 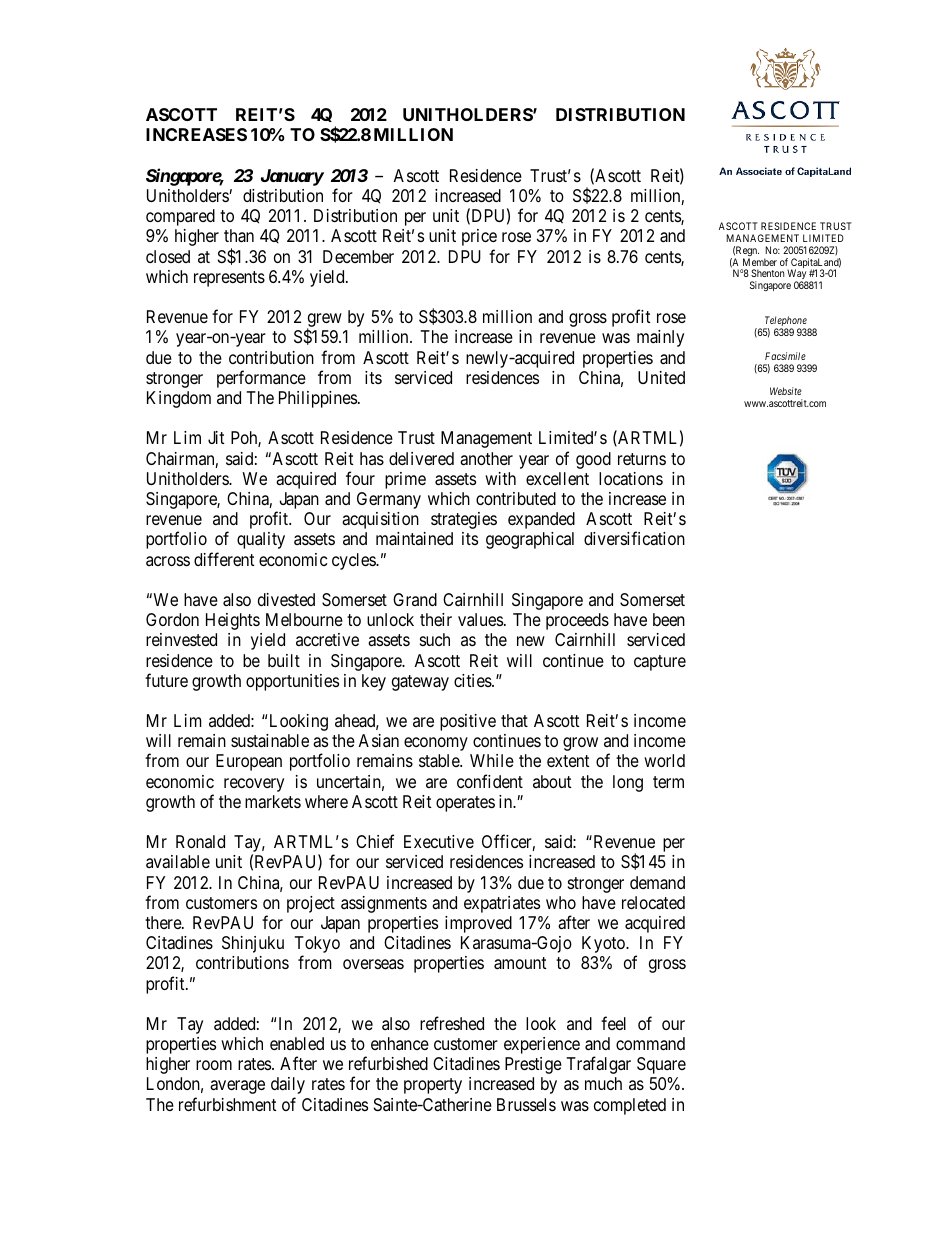 What do you see at coordinates (239, 236) in the page?
I see `than` at bounding box center [239, 236].
